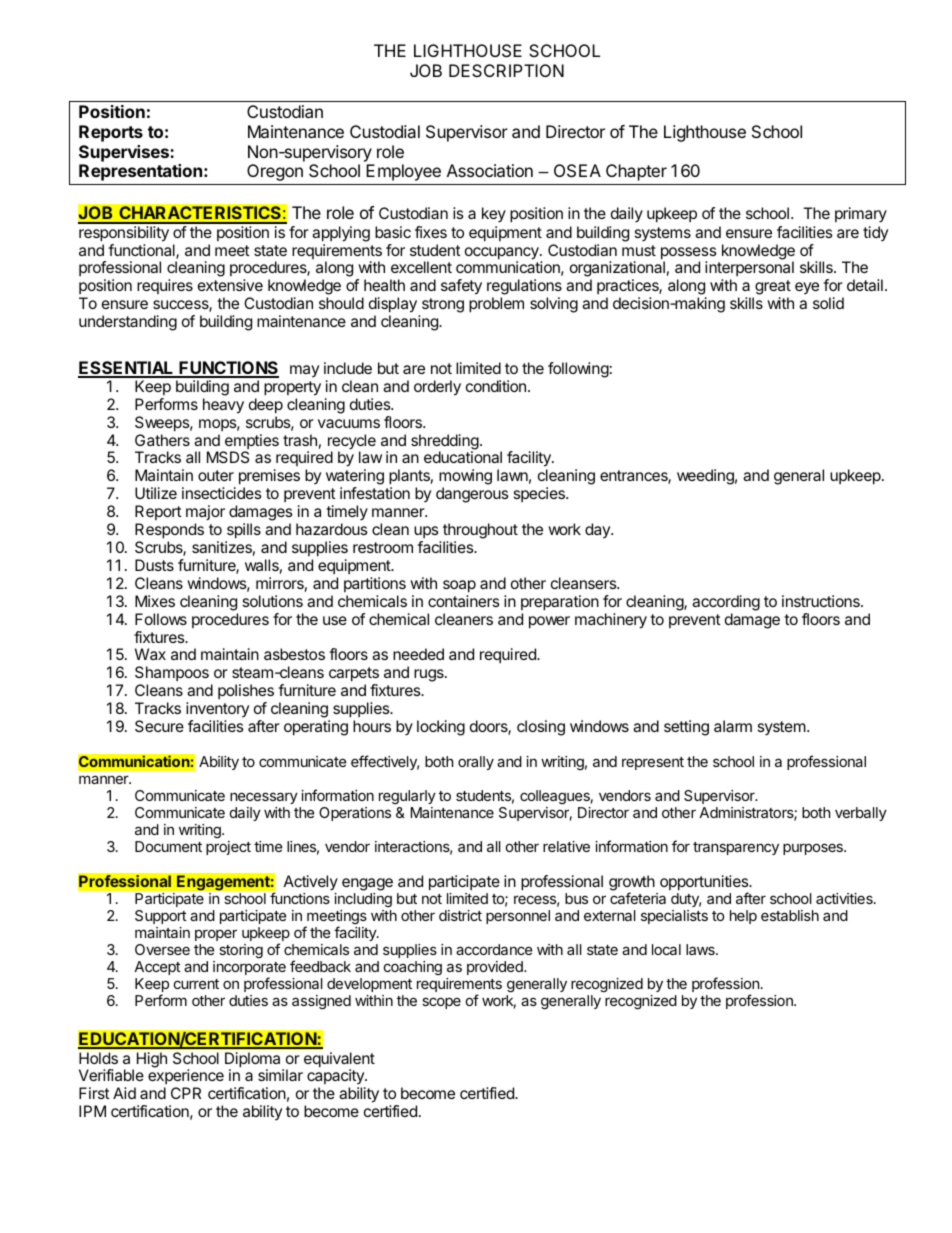  What do you see at coordinates (733, 726) in the page?
I see `alarm` at bounding box center [733, 726].
